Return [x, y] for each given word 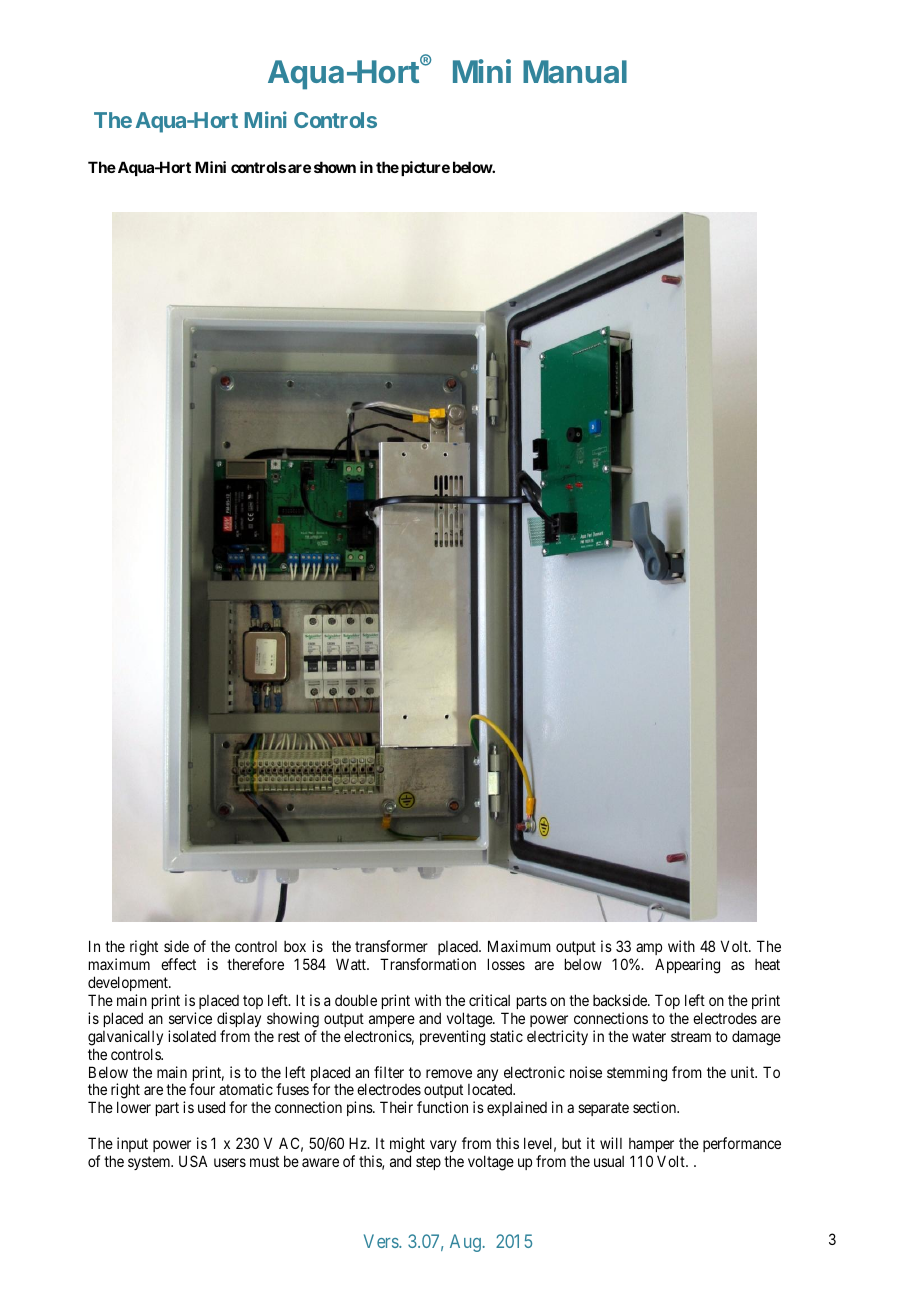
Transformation [428, 964]
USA [193, 1161]
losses [506, 964]
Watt [352, 964]
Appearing [687, 966]
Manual [575, 71]
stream [691, 1036]
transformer [391, 946]
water [649, 1036]
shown [335, 167]
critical [489, 1000]
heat [767, 964]
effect [178, 964]
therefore [255, 964]
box [295, 946]
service [190, 1018]
